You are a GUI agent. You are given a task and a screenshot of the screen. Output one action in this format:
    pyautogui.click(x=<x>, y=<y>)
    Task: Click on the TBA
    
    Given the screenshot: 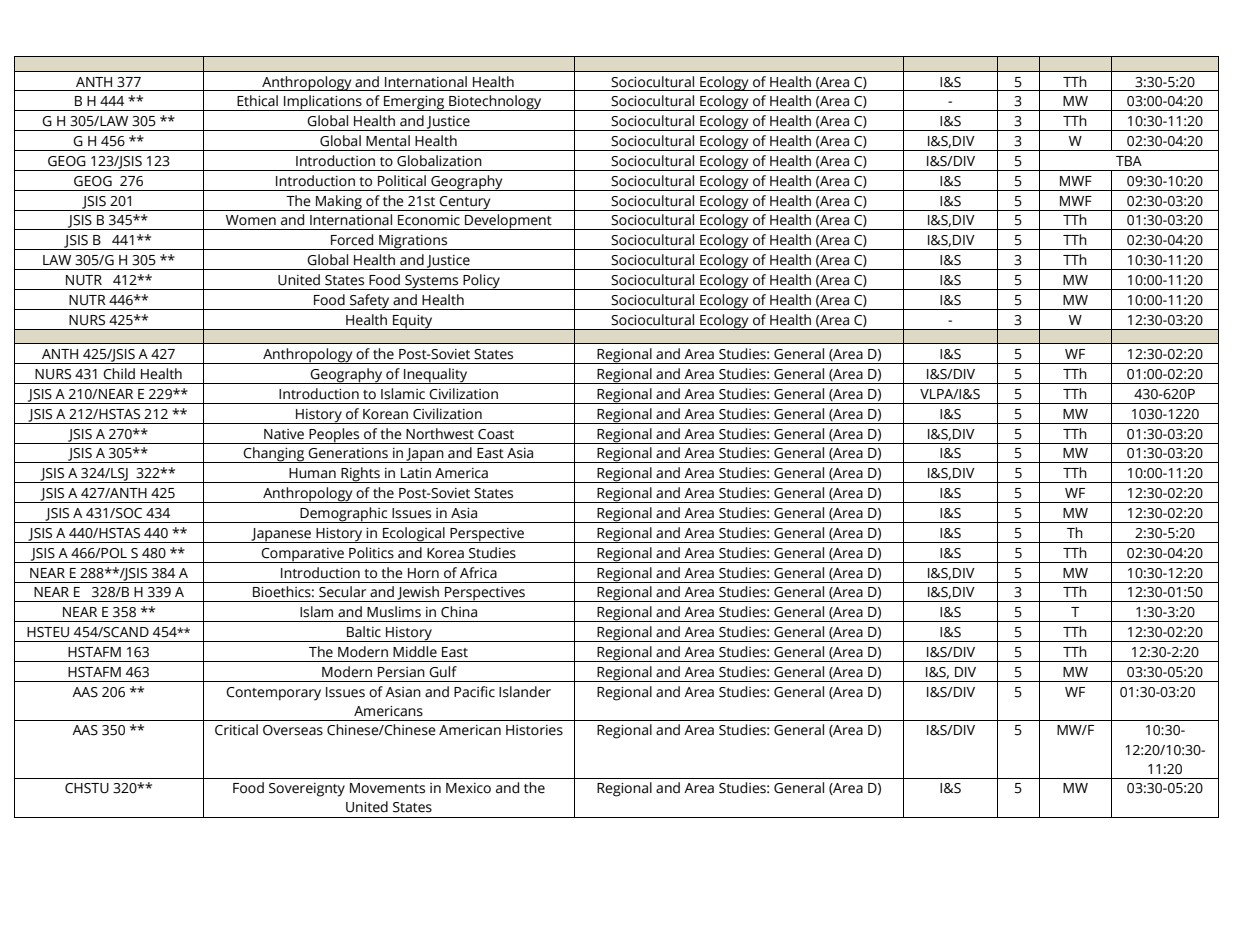 What is the action you would take?
    pyautogui.click(x=1129, y=161)
